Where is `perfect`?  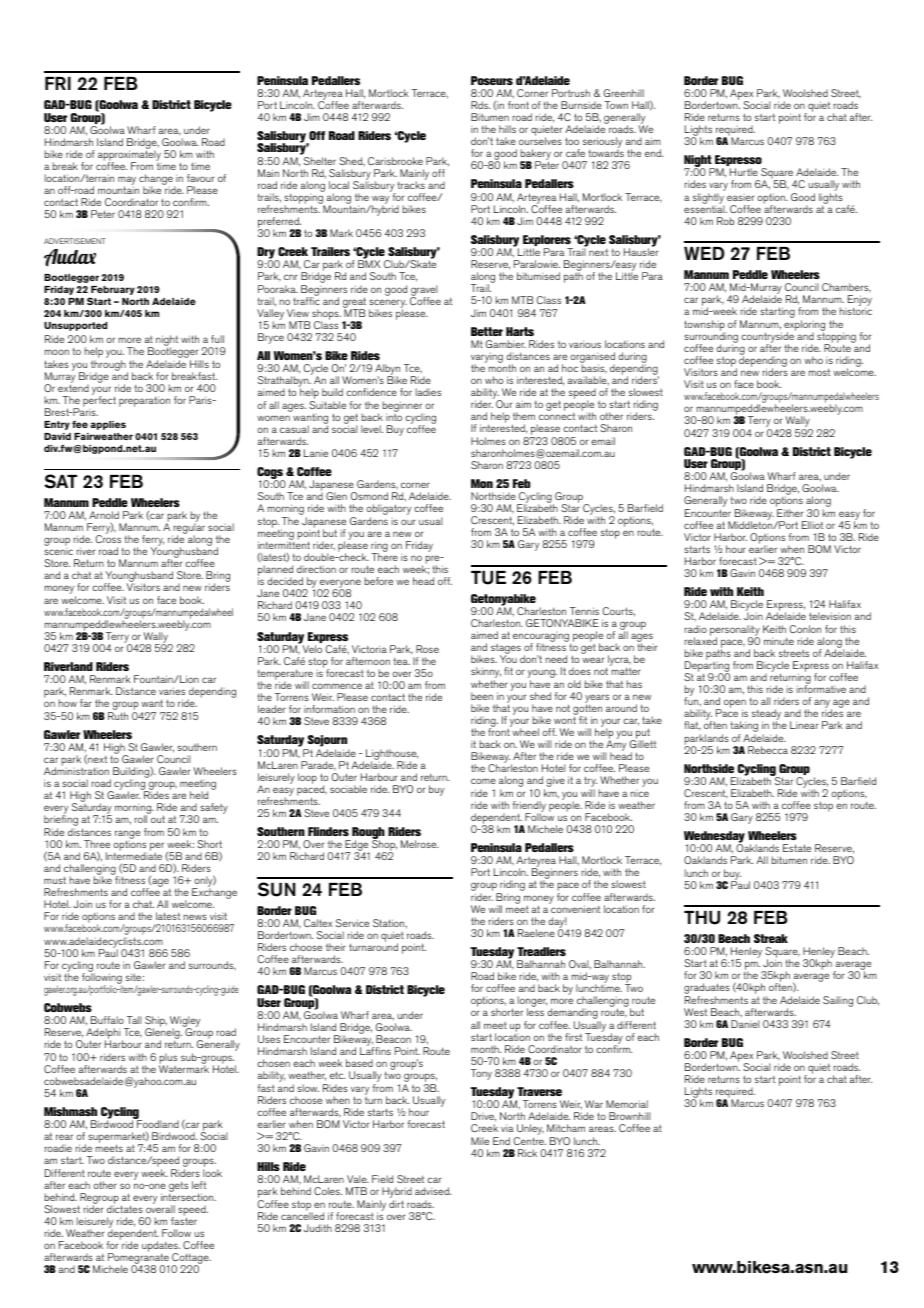
perfect is located at coordinates (99, 402).
